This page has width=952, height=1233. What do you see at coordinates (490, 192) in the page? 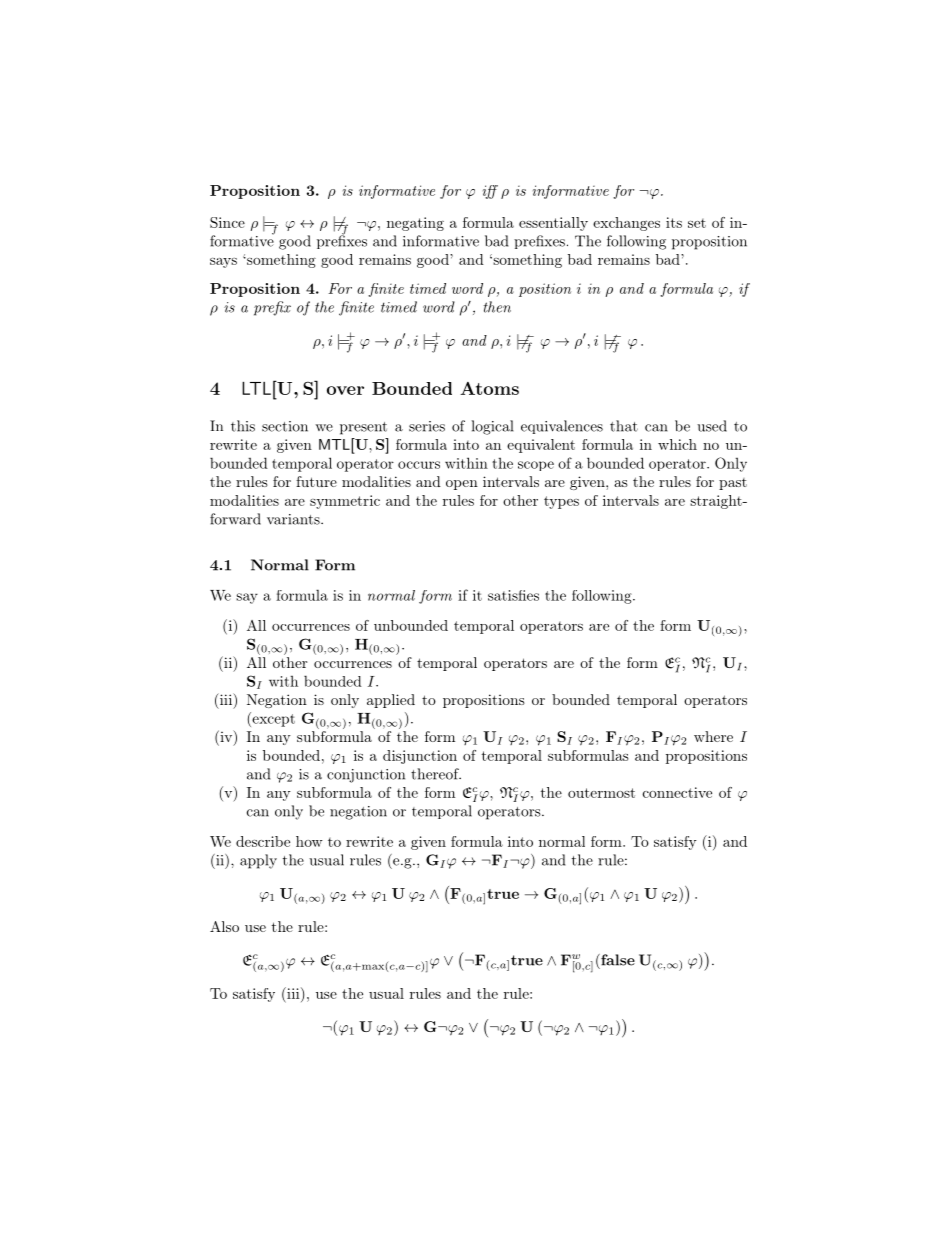
I see `iff` at bounding box center [490, 192].
